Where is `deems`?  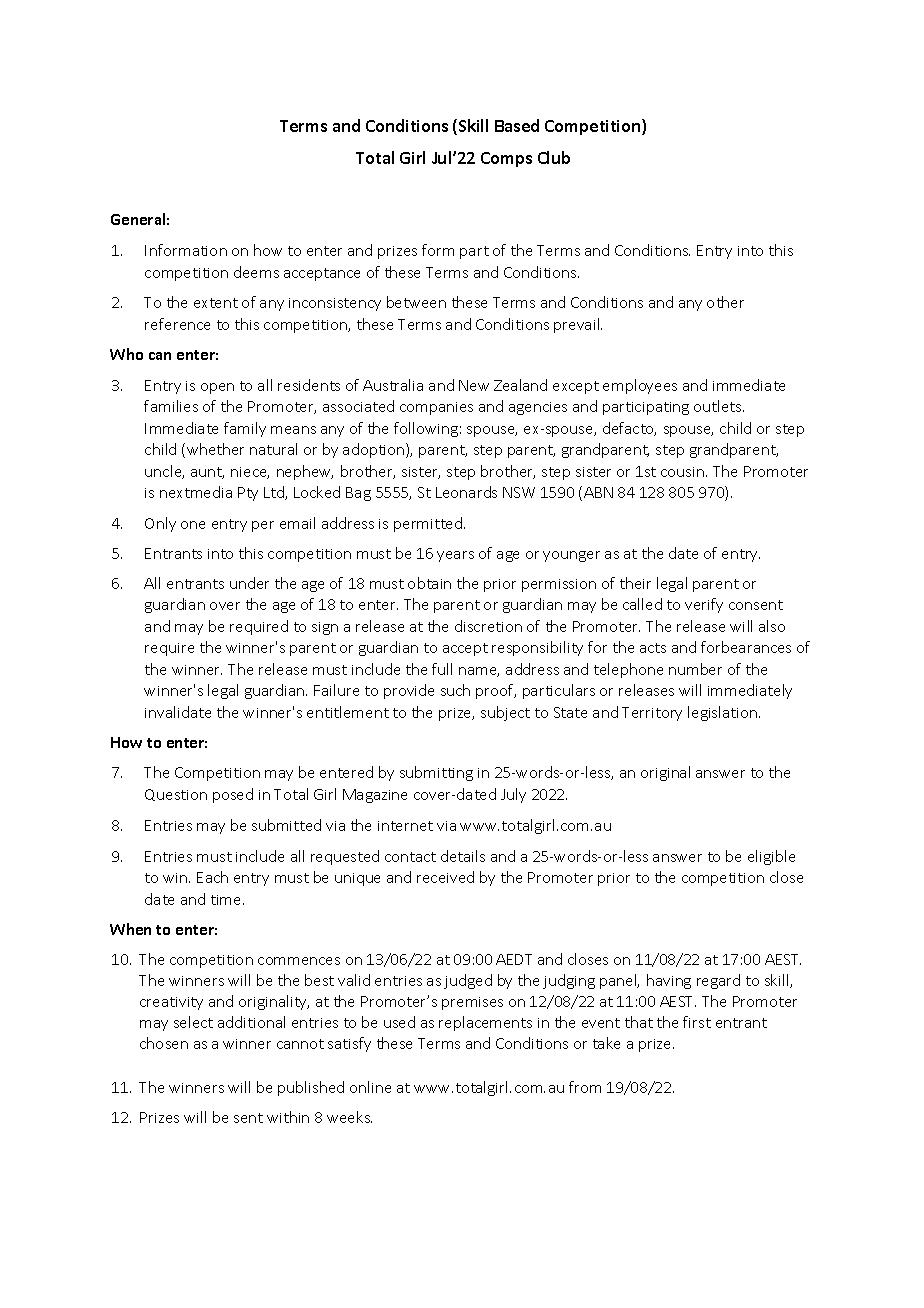
deems is located at coordinates (256, 272).
